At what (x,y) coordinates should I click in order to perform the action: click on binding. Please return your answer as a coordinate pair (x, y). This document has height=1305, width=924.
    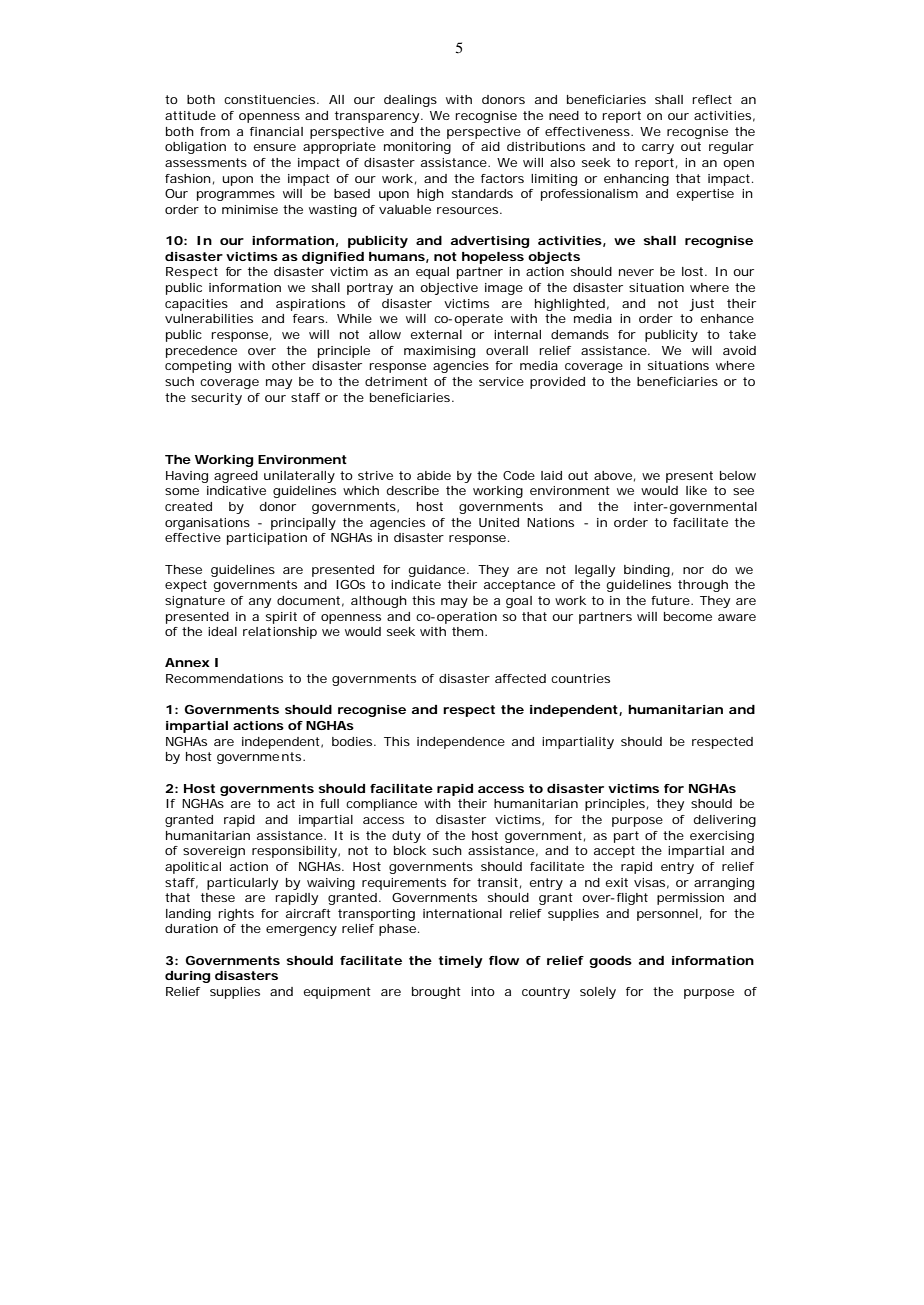
    Looking at the image, I should click on (647, 571).
